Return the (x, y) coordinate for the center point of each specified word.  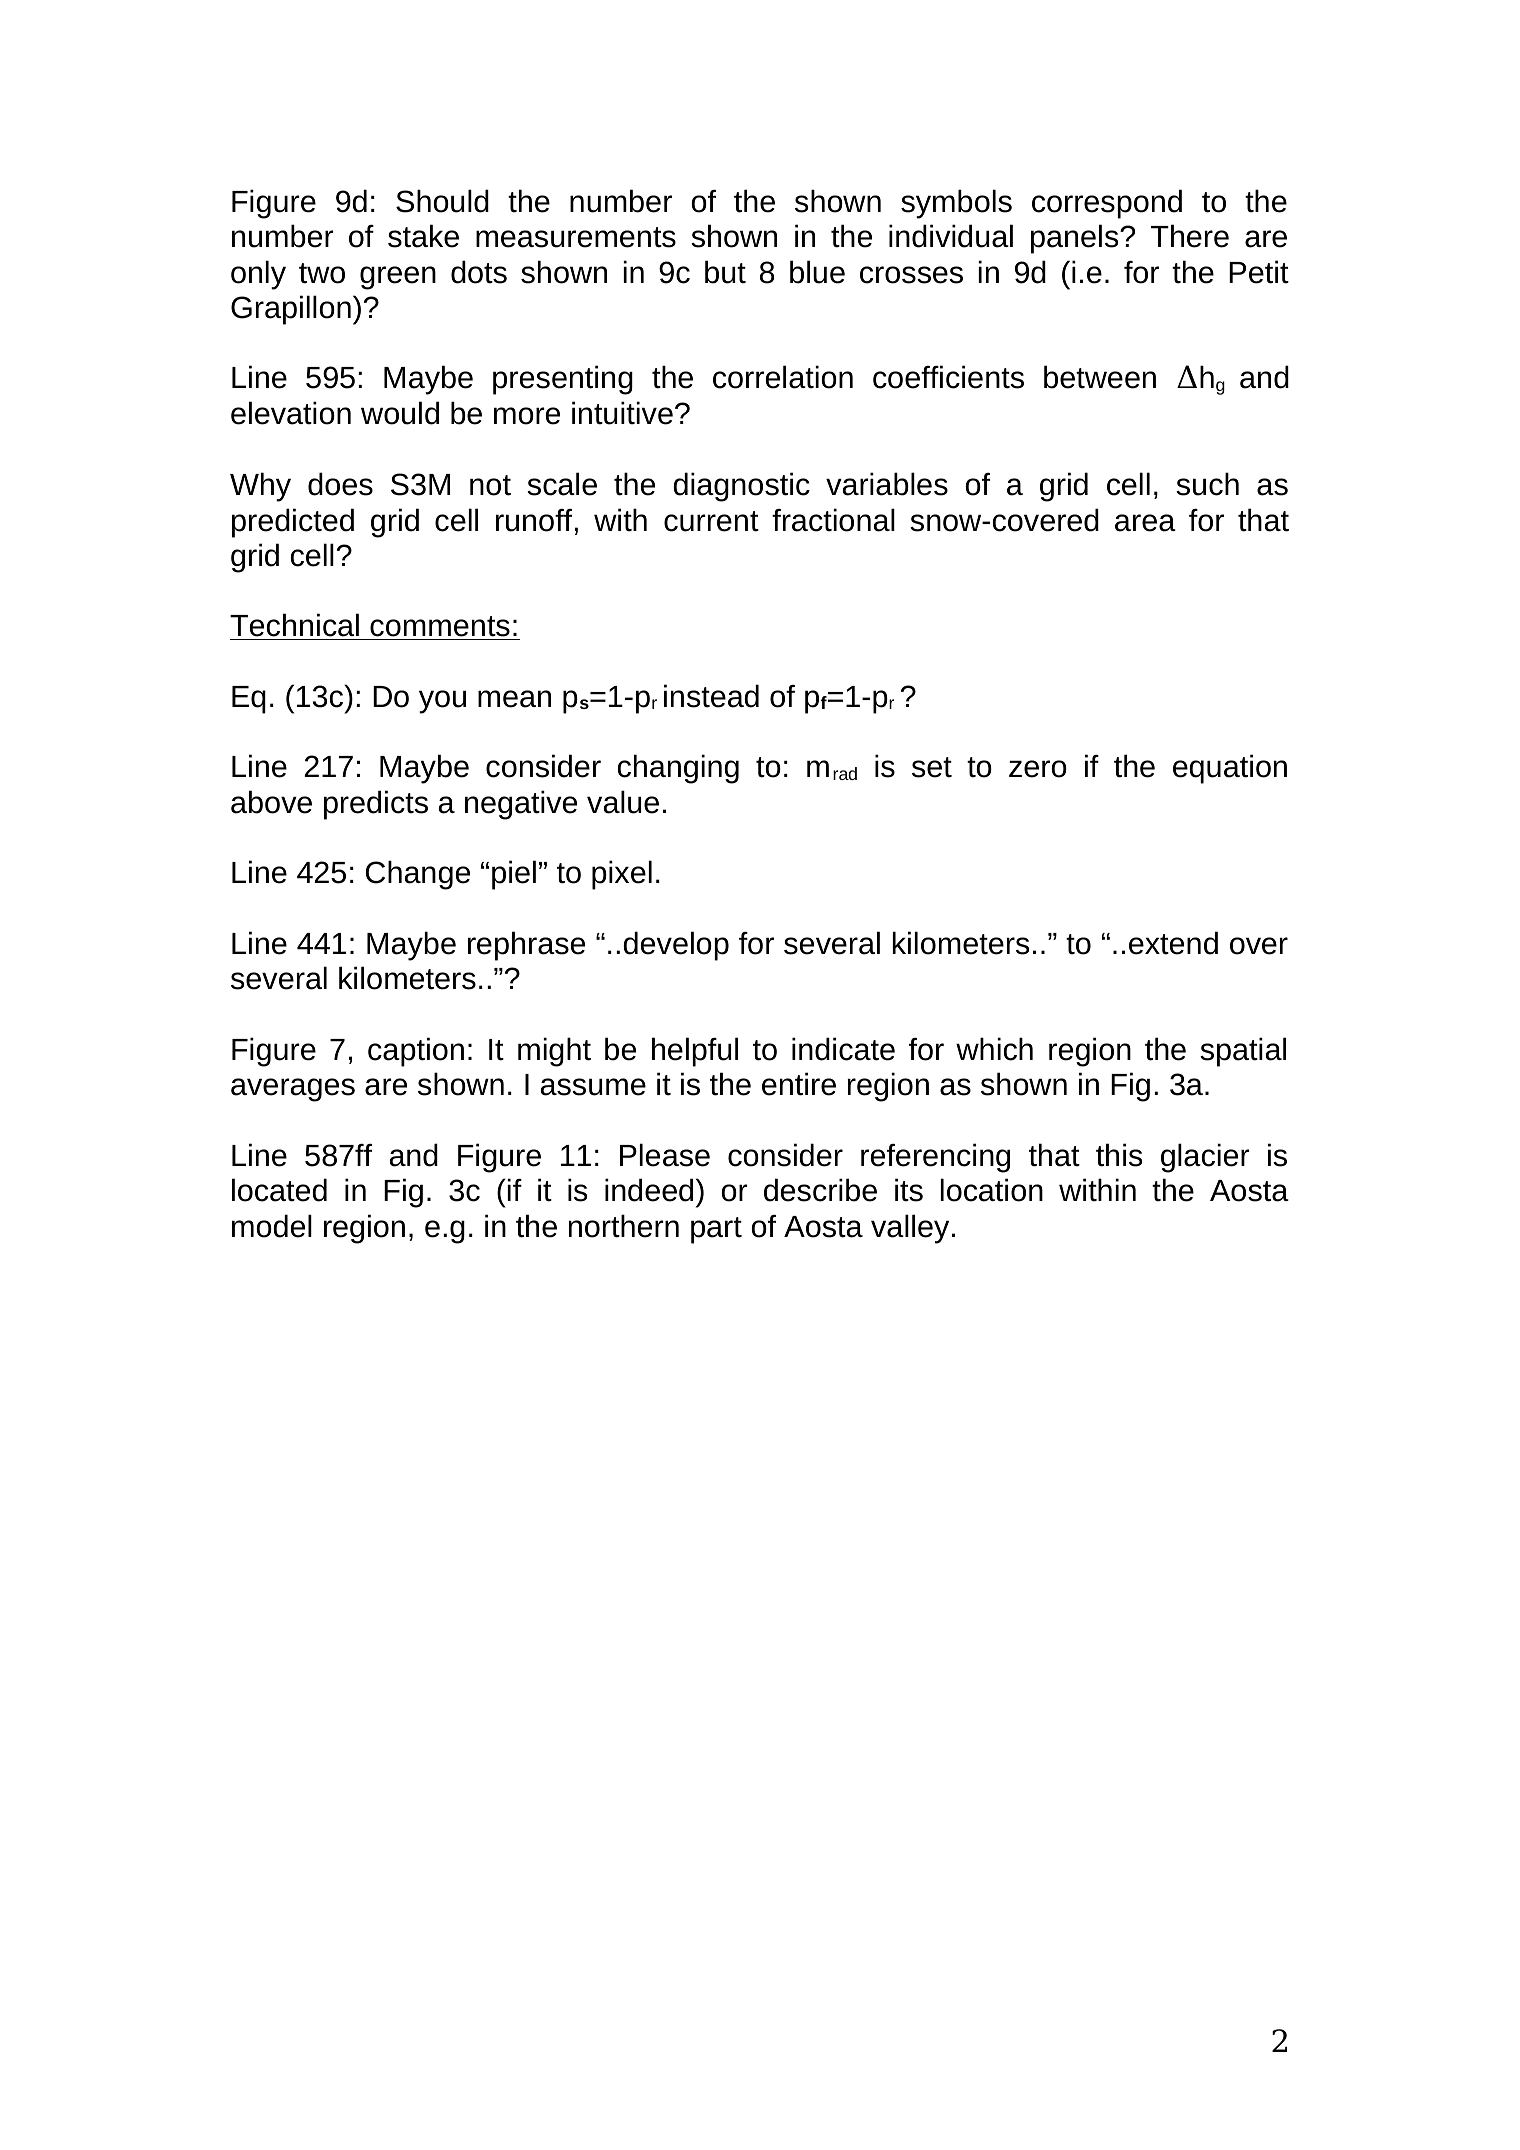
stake (423, 236)
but (725, 272)
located (279, 1190)
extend (1173, 943)
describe (820, 1190)
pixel (622, 875)
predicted (293, 523)
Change (418, 875)
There (1190, 236)
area (1145, 523)
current (711, 521)
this (1119, 1155)
